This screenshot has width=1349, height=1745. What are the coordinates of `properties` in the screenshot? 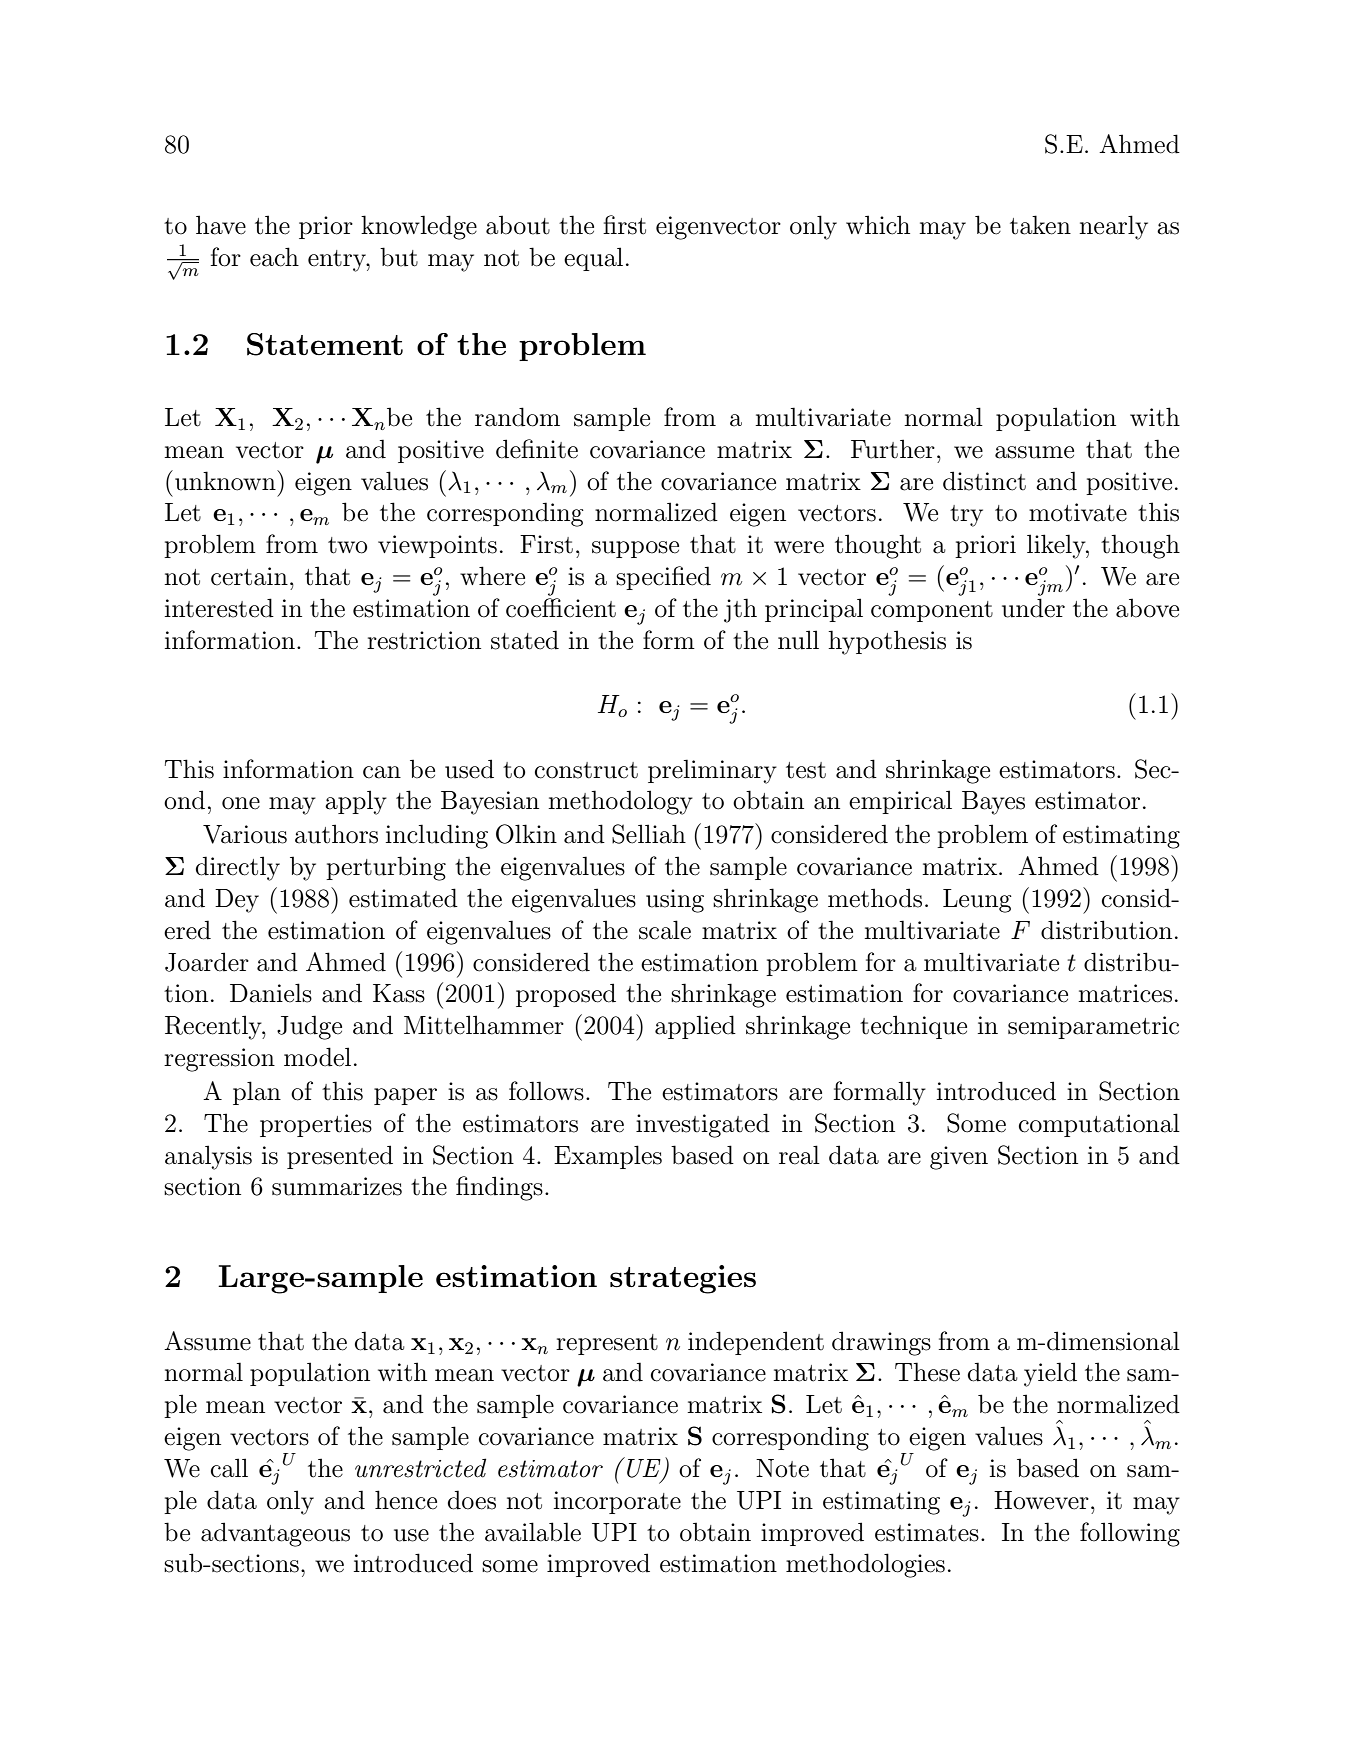 It's located at (316, 1125).
